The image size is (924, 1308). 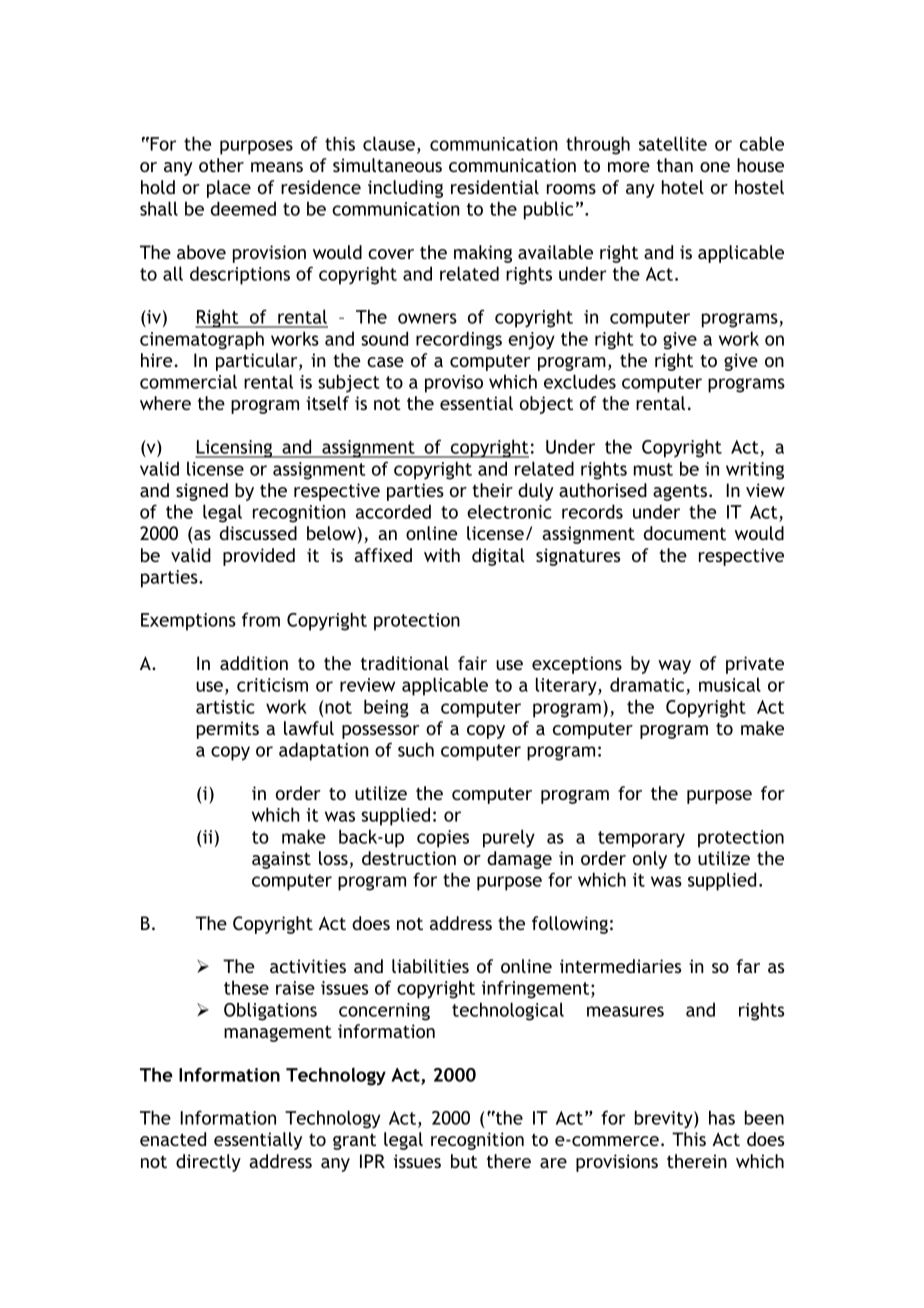 I want to click on signed, so click(x=202, y=492).
